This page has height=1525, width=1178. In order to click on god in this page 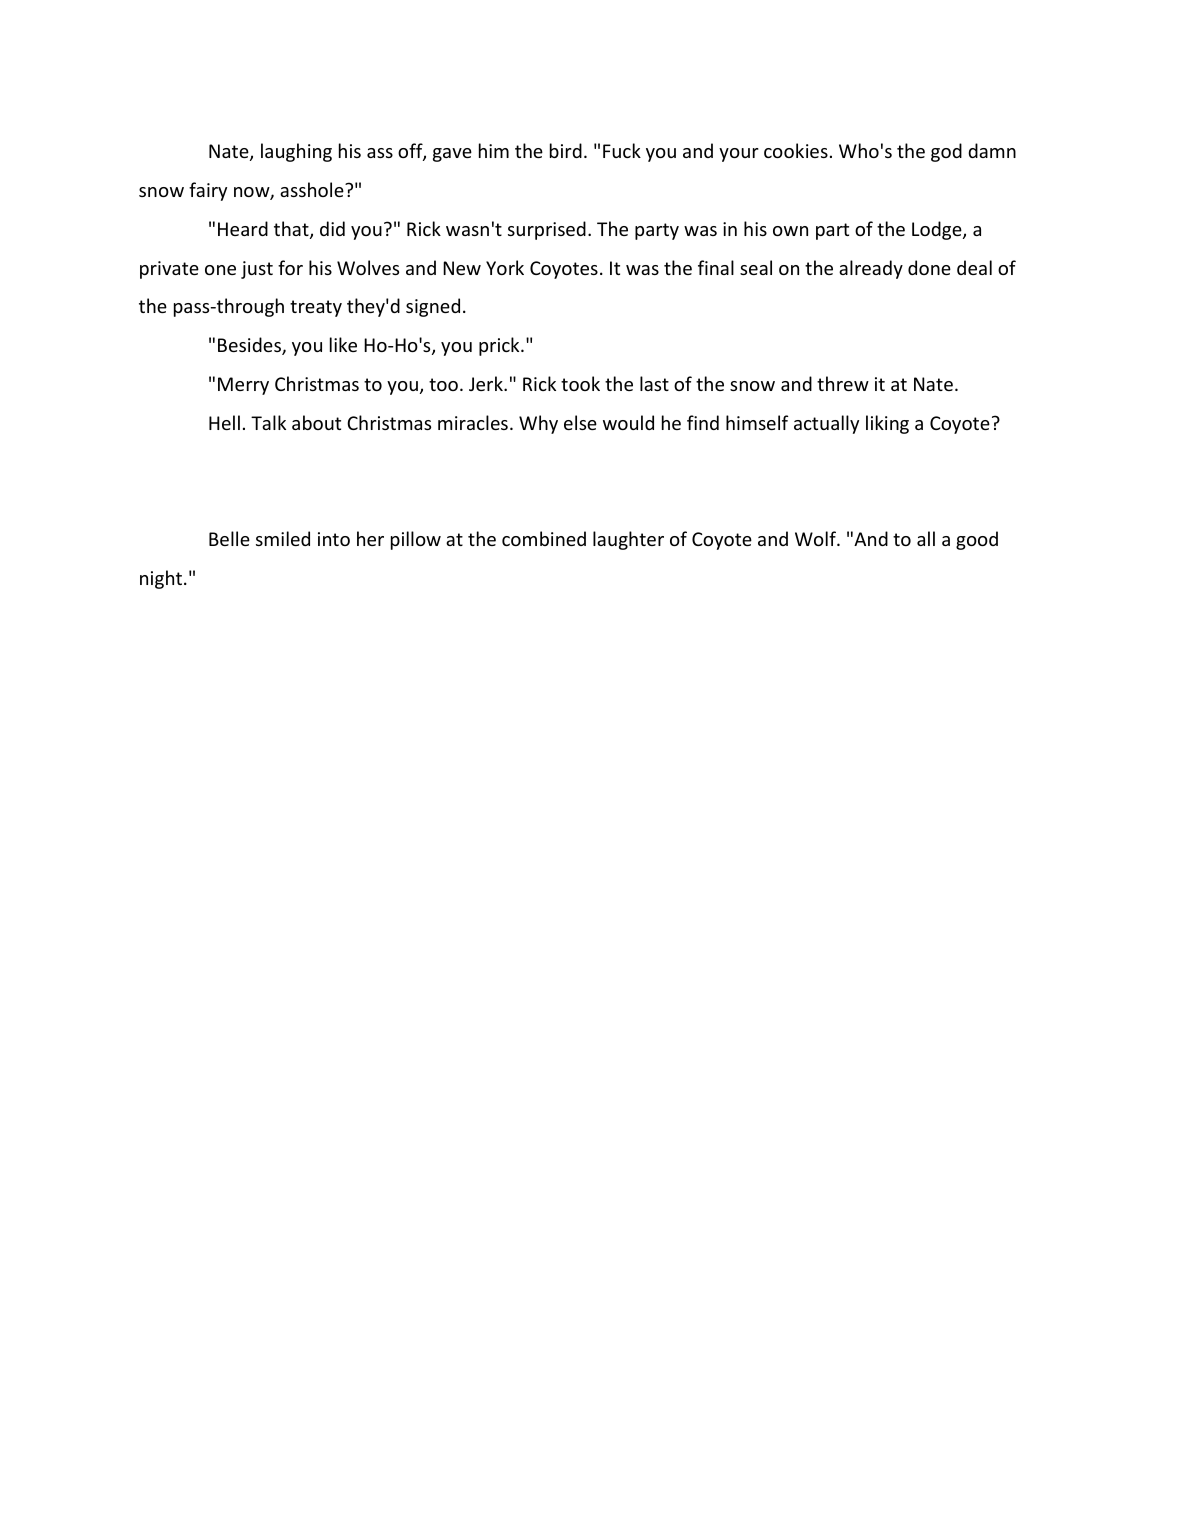, I will do `click(946, 152)`.
